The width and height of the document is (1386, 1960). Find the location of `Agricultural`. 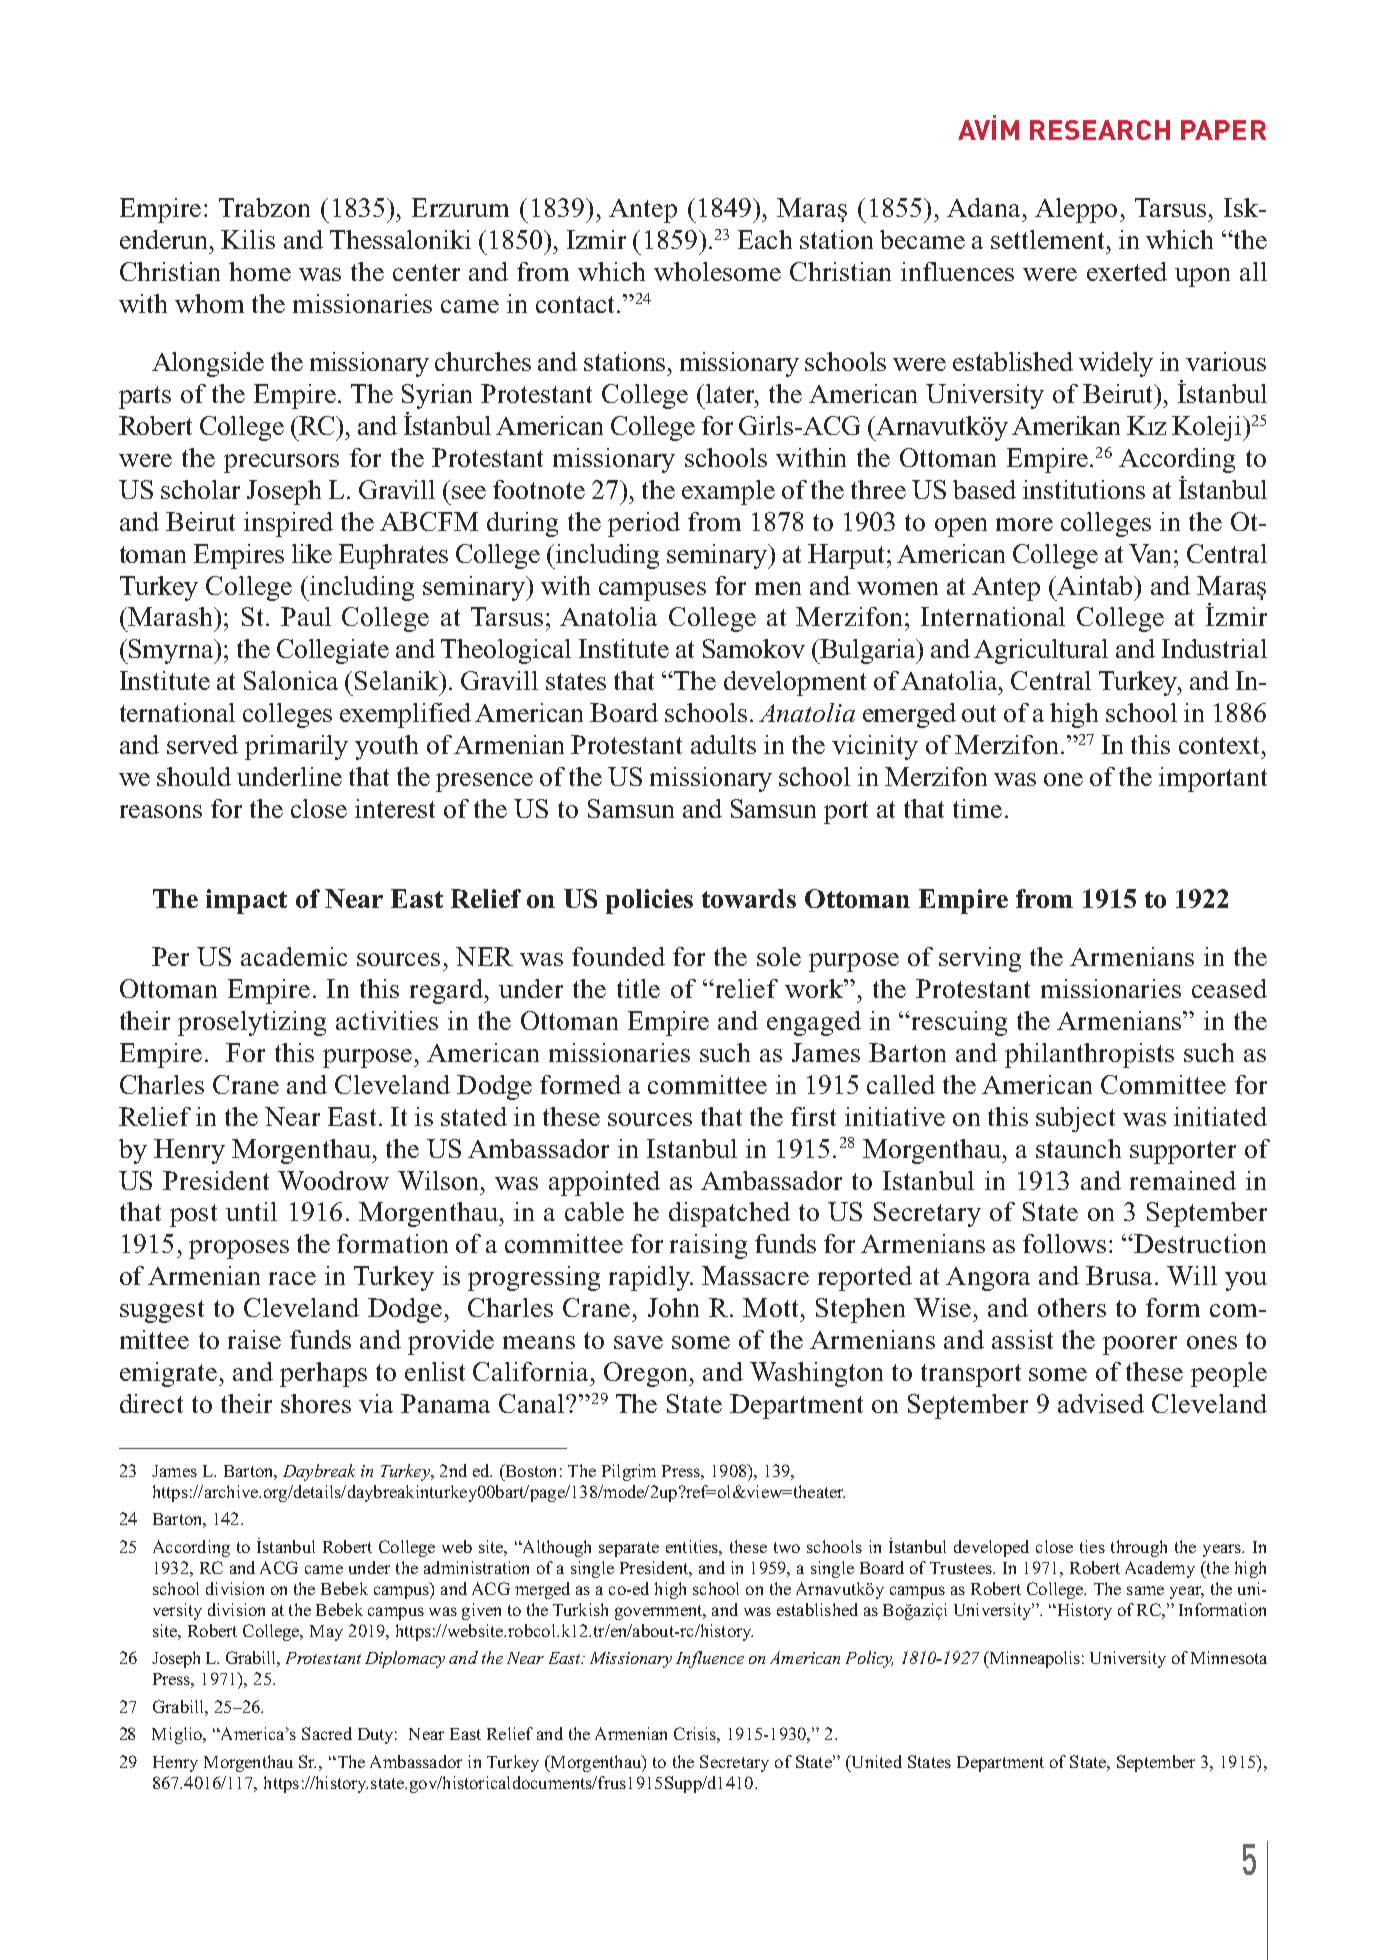

Agricultural is located at coordinates (1041, 651).
